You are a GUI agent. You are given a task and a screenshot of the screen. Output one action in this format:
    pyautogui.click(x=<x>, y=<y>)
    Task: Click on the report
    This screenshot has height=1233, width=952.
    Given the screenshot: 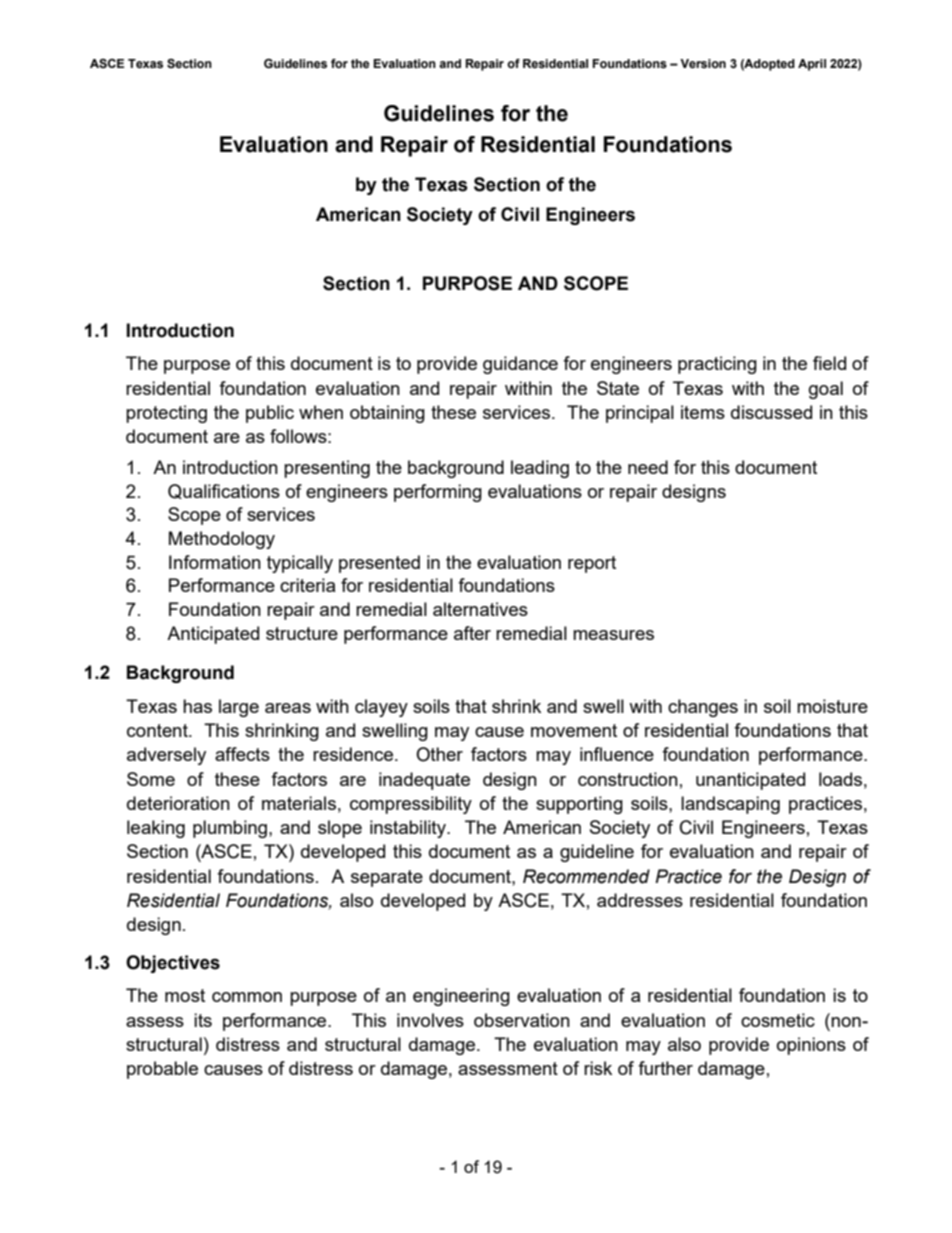 What is the action you would take?
    pyautogui.click(x=592, y=564)
